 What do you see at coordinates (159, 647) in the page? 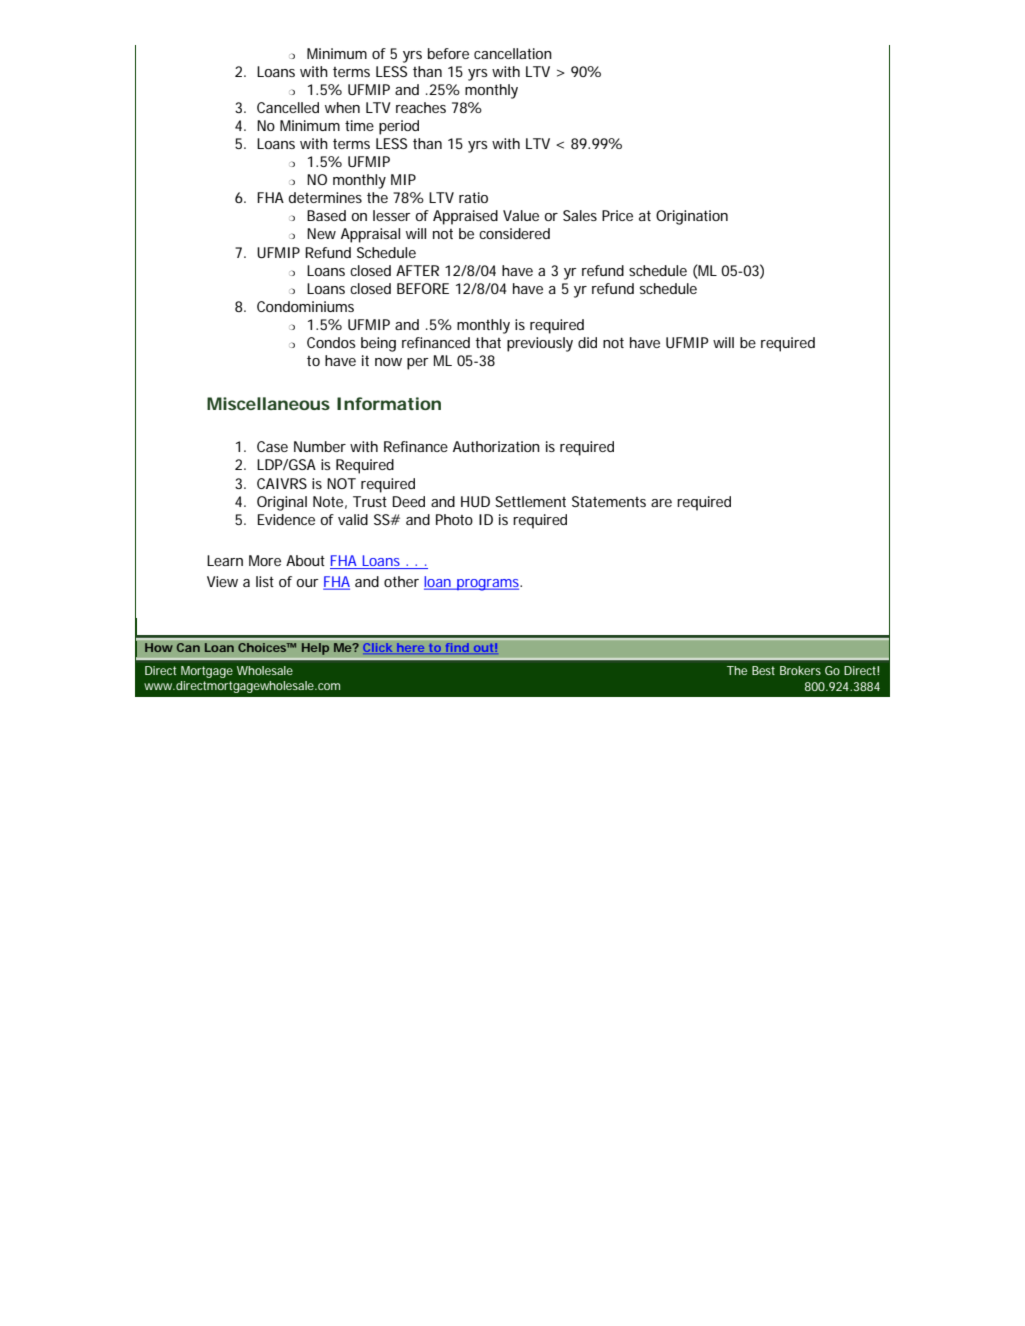
I see `How` at bounding box center [159, 647].
